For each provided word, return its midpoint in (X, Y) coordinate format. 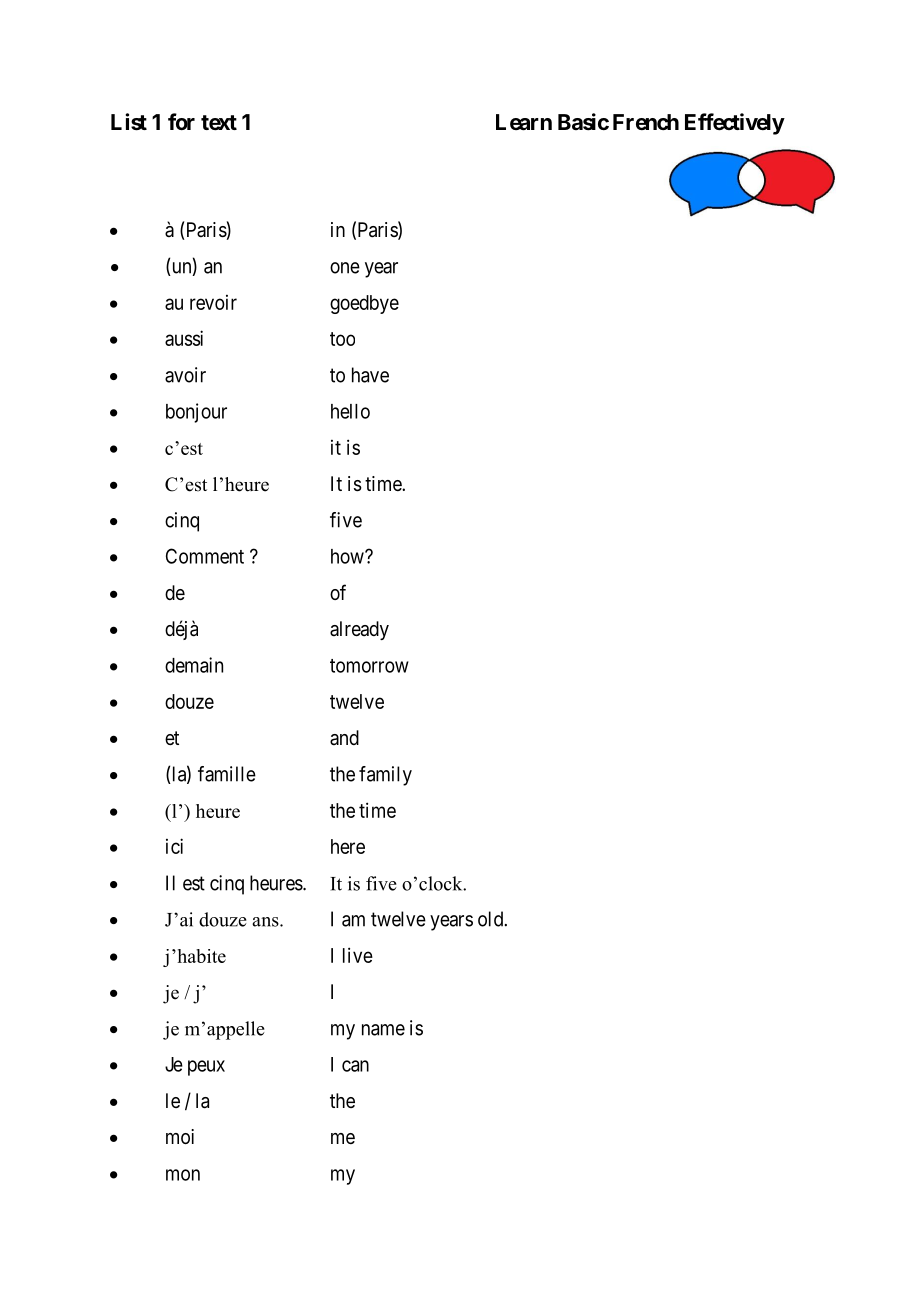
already (359, 630)
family (385, 776)
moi (180, 1136)
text (219, 123)
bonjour (196, 413)
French (646, 122)
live (358, 955)
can (355, 1066)
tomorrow (369, 666)
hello (350, 411)
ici (174, 846)
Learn (524, 122)
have (370, 375)
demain (194, 665)
